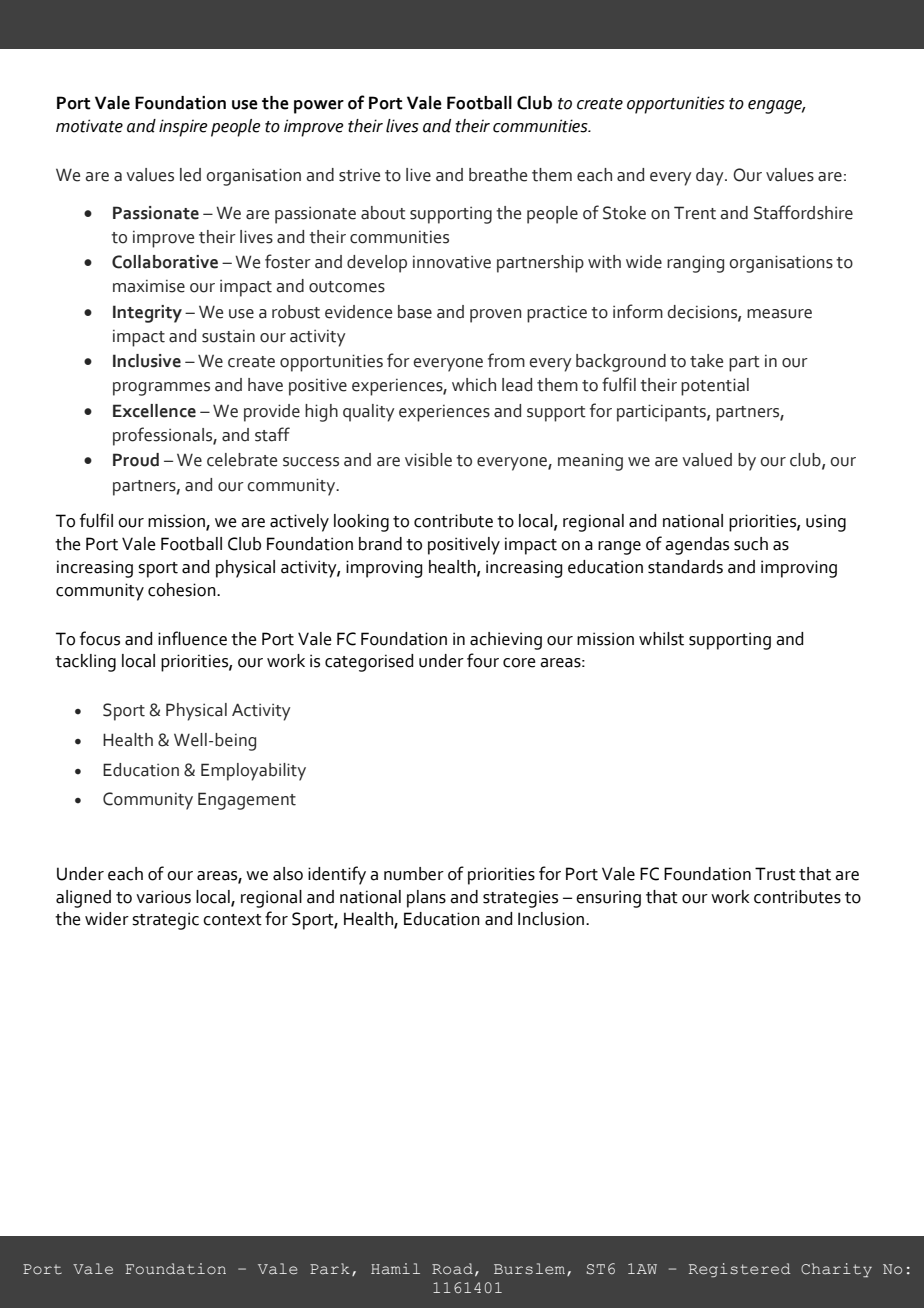 The width and height of the page is (924, 1308). I want to click on four, so click(483, 660).
